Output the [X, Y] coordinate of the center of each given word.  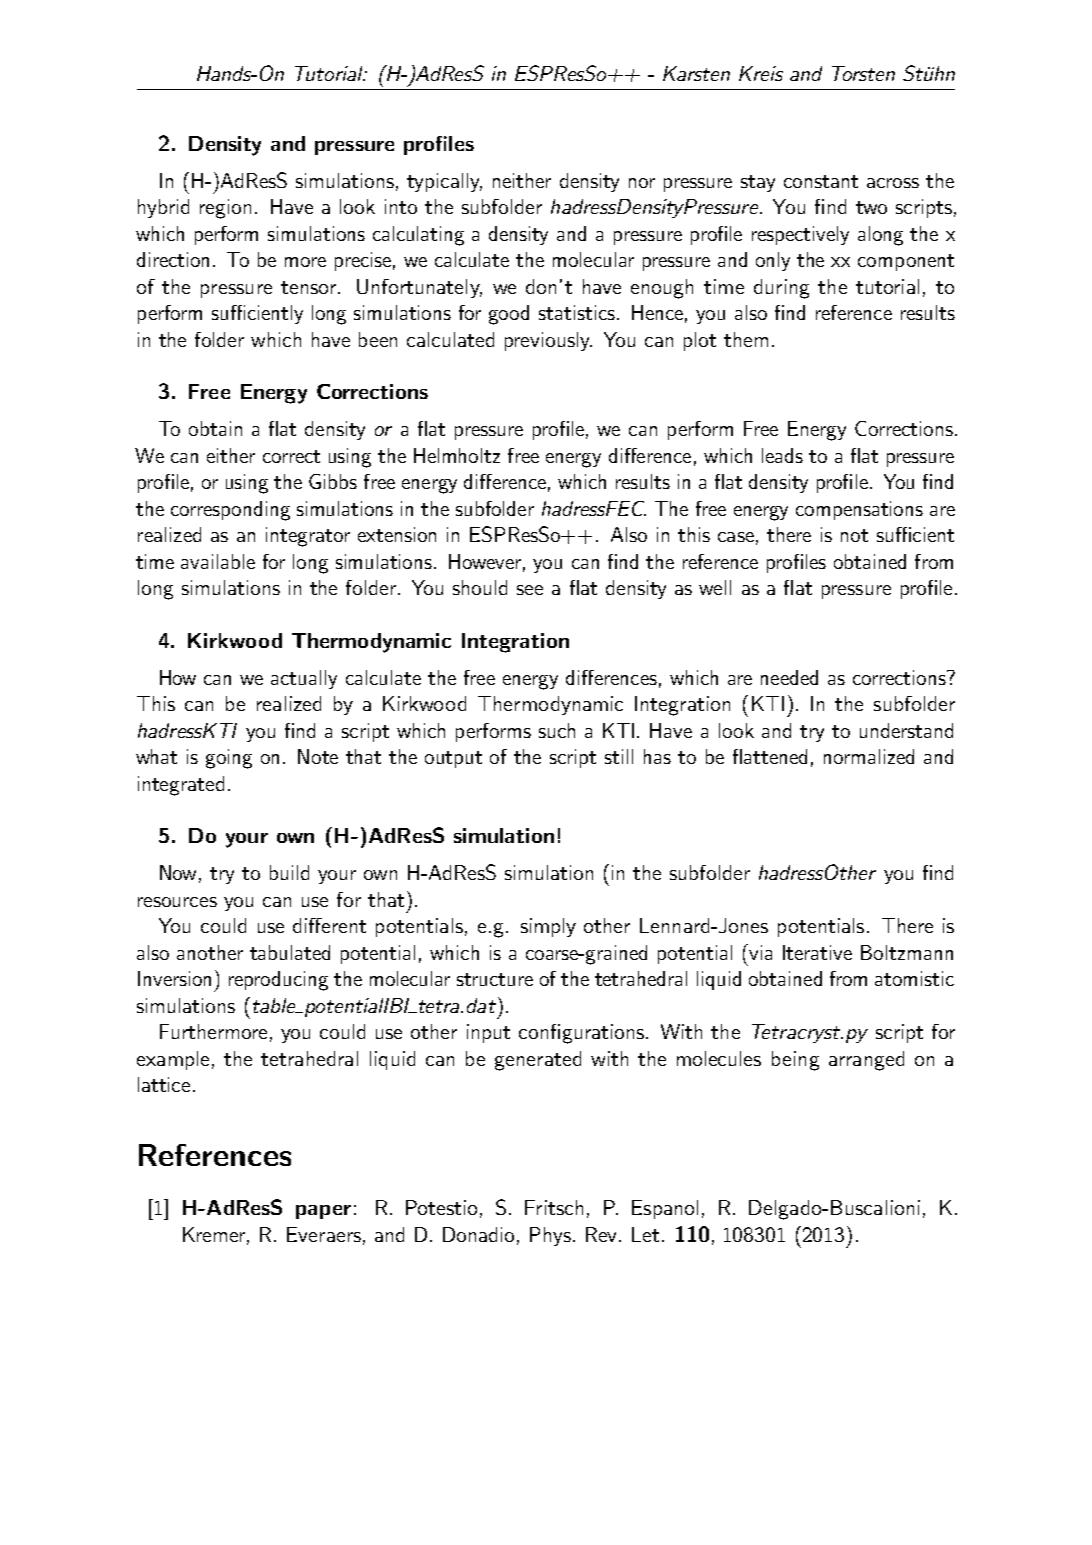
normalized [869, 756]
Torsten [863, 73]
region [225, 209]
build [289, 872]
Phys [552, 1236]
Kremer [216, 1236]
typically [444, 182]
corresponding [230, 511]
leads [782, 455]
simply [548, 927]
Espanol [665, 1209]
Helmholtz [457, 455]
